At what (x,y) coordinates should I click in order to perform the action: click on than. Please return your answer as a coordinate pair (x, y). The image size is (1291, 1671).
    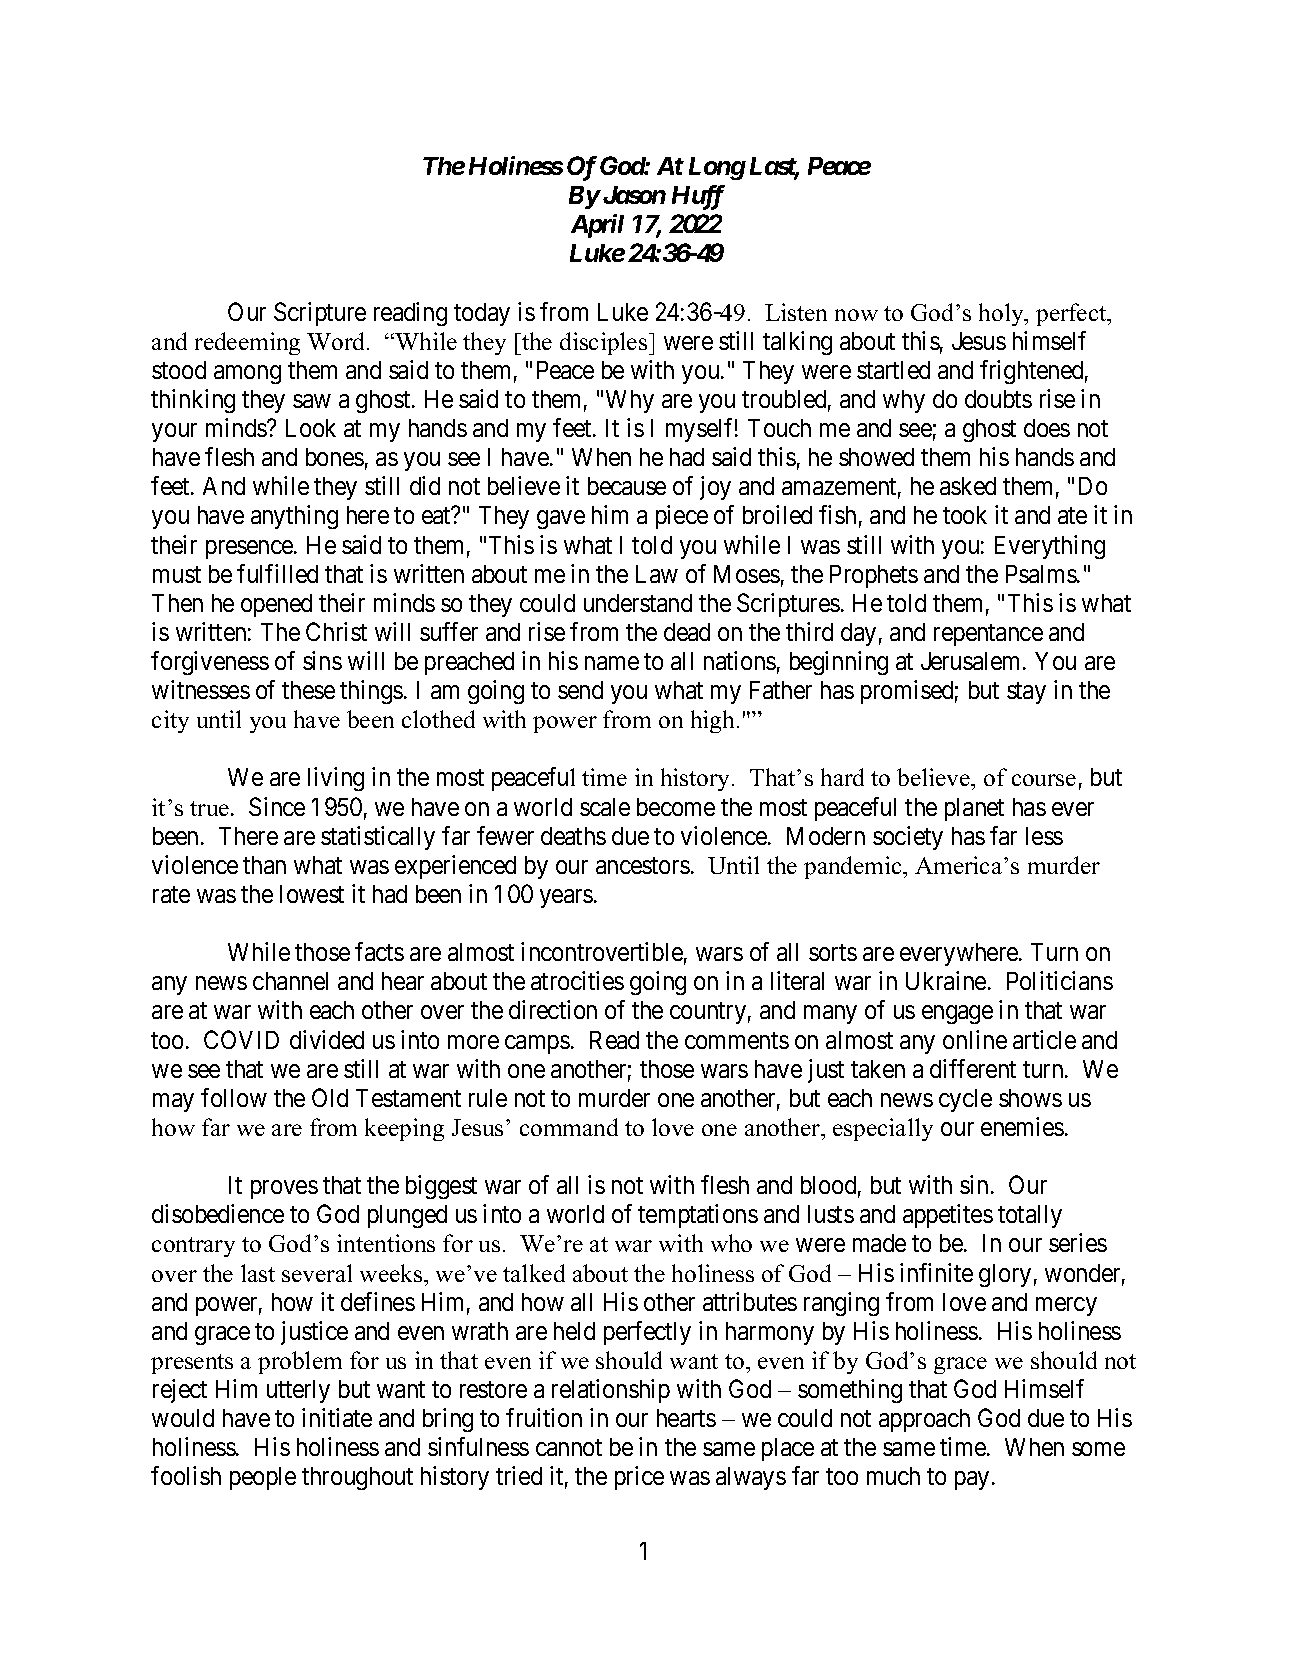
    Looking at the image, I should click on (264, 865).
